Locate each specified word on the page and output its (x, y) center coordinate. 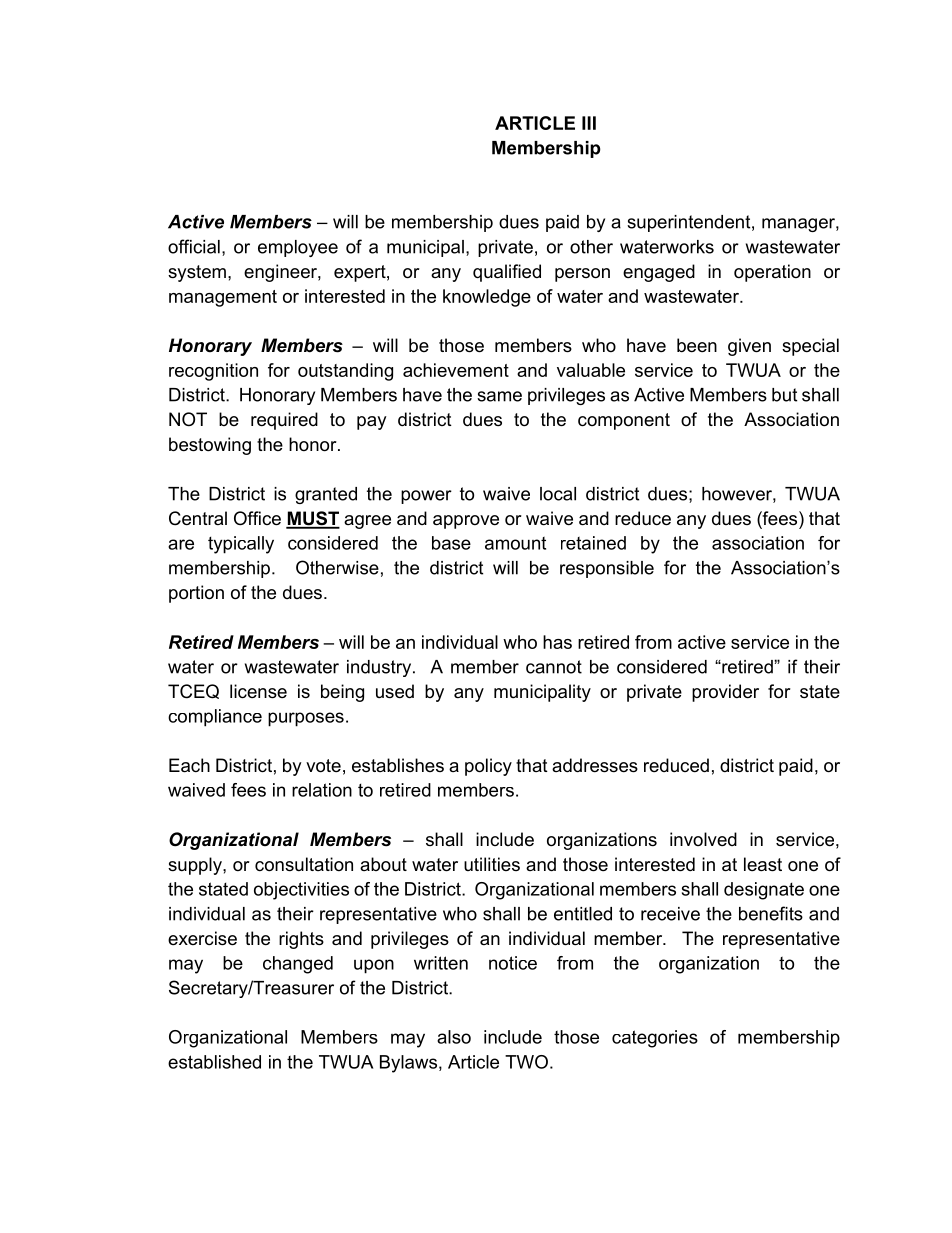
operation (772, 273)
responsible (607, 569)
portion (196, 594)
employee (298, 248)
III (589, 123)
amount (515, 543)
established (214, 1062)
